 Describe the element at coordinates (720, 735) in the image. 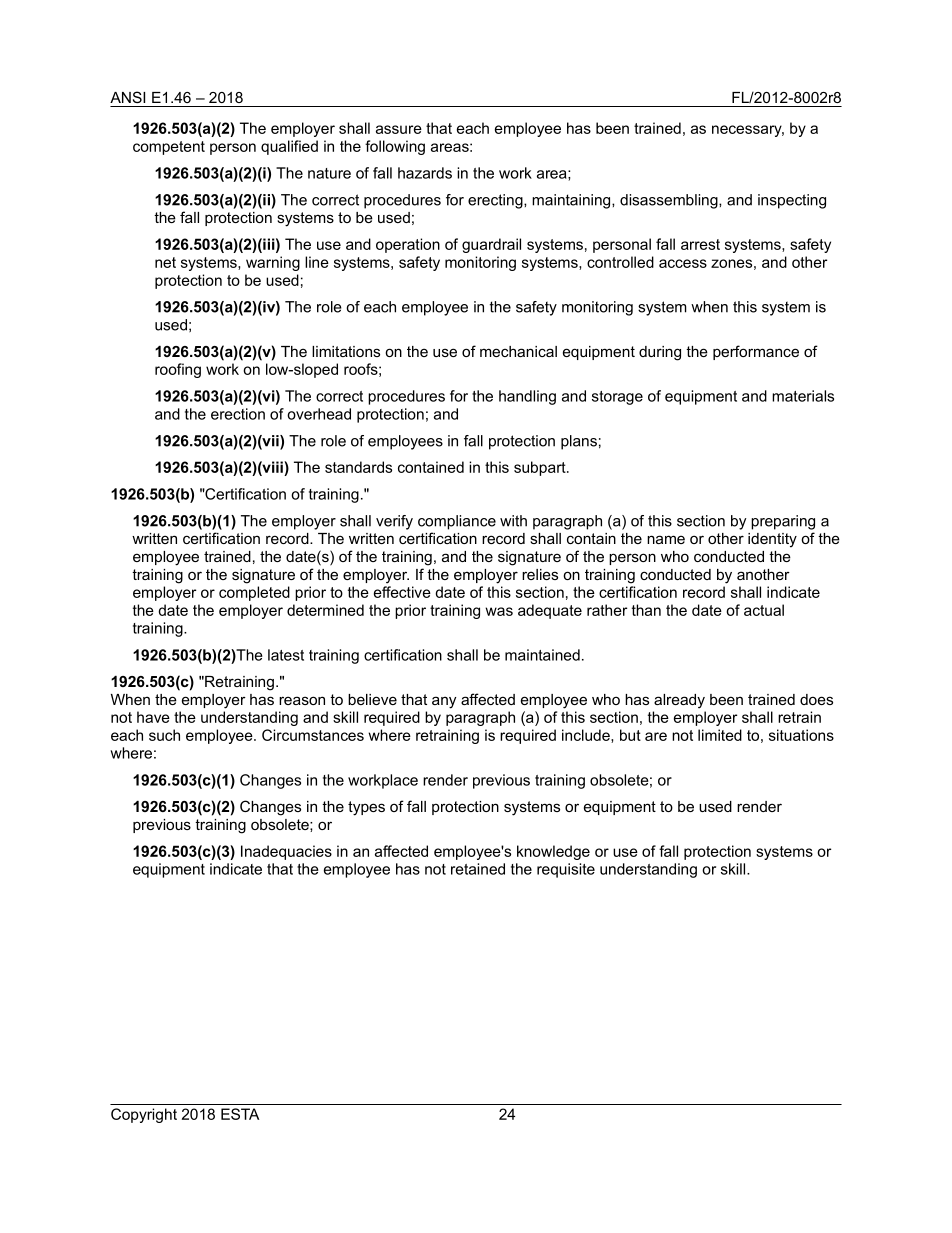

I see `limited` at that location.
